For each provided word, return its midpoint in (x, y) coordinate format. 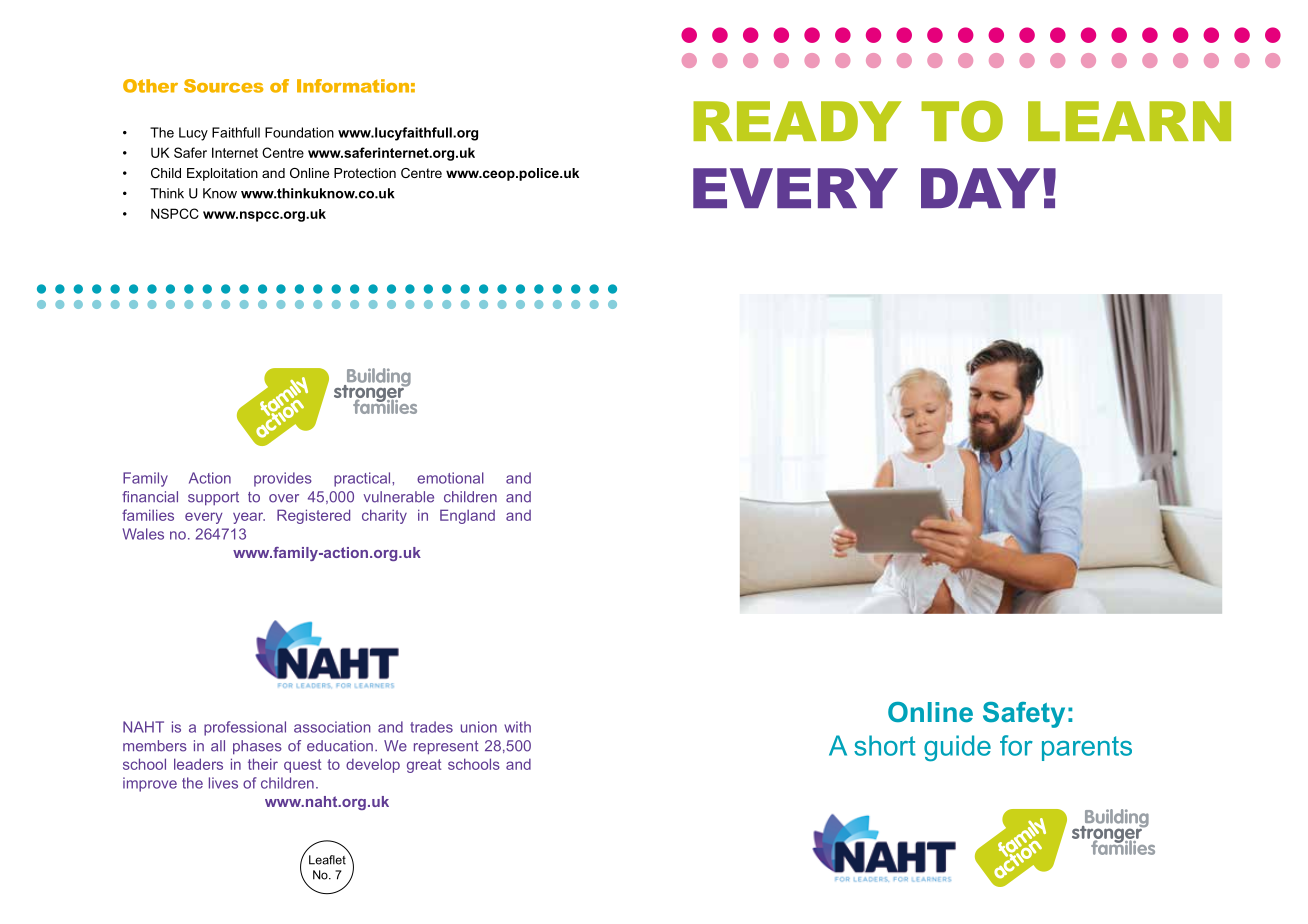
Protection (365, 173)
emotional (450, 478)
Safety (1024, 715)
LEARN (1129, 121)
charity (384, 516)
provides (283, 479)
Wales (143, 534)
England (467, 516)
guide (957, 748)
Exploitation (222, 174)
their (263, 764)
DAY (980, 188)
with (517, 727)
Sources (224, 86)
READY (797, 121)
